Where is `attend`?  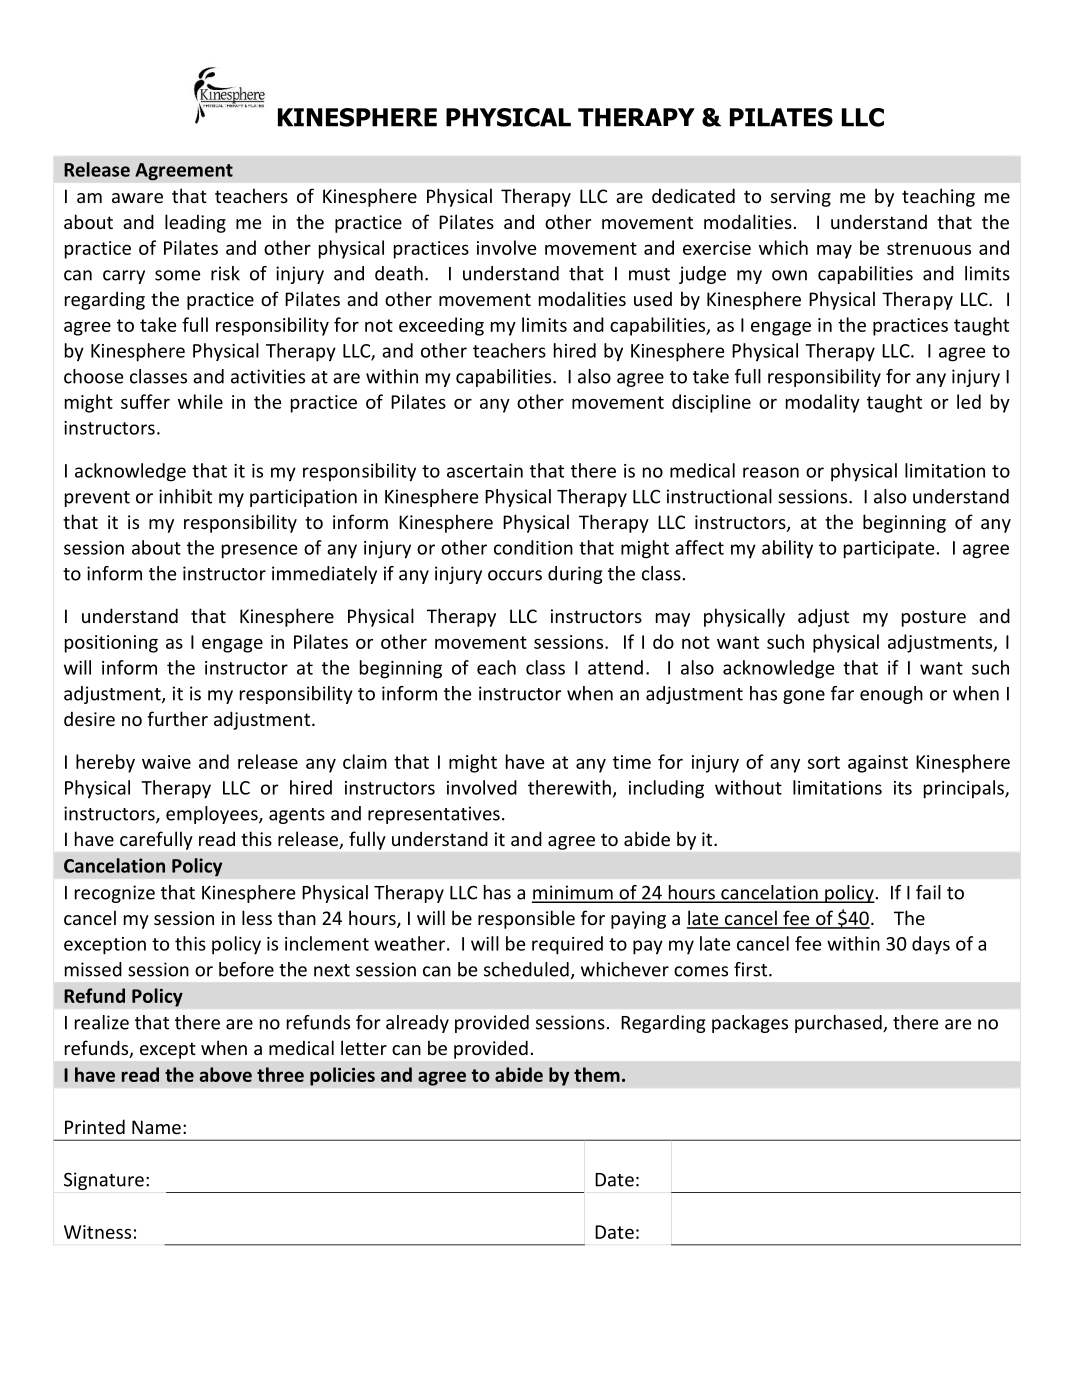
attend is located at coordinates (615, 667).
